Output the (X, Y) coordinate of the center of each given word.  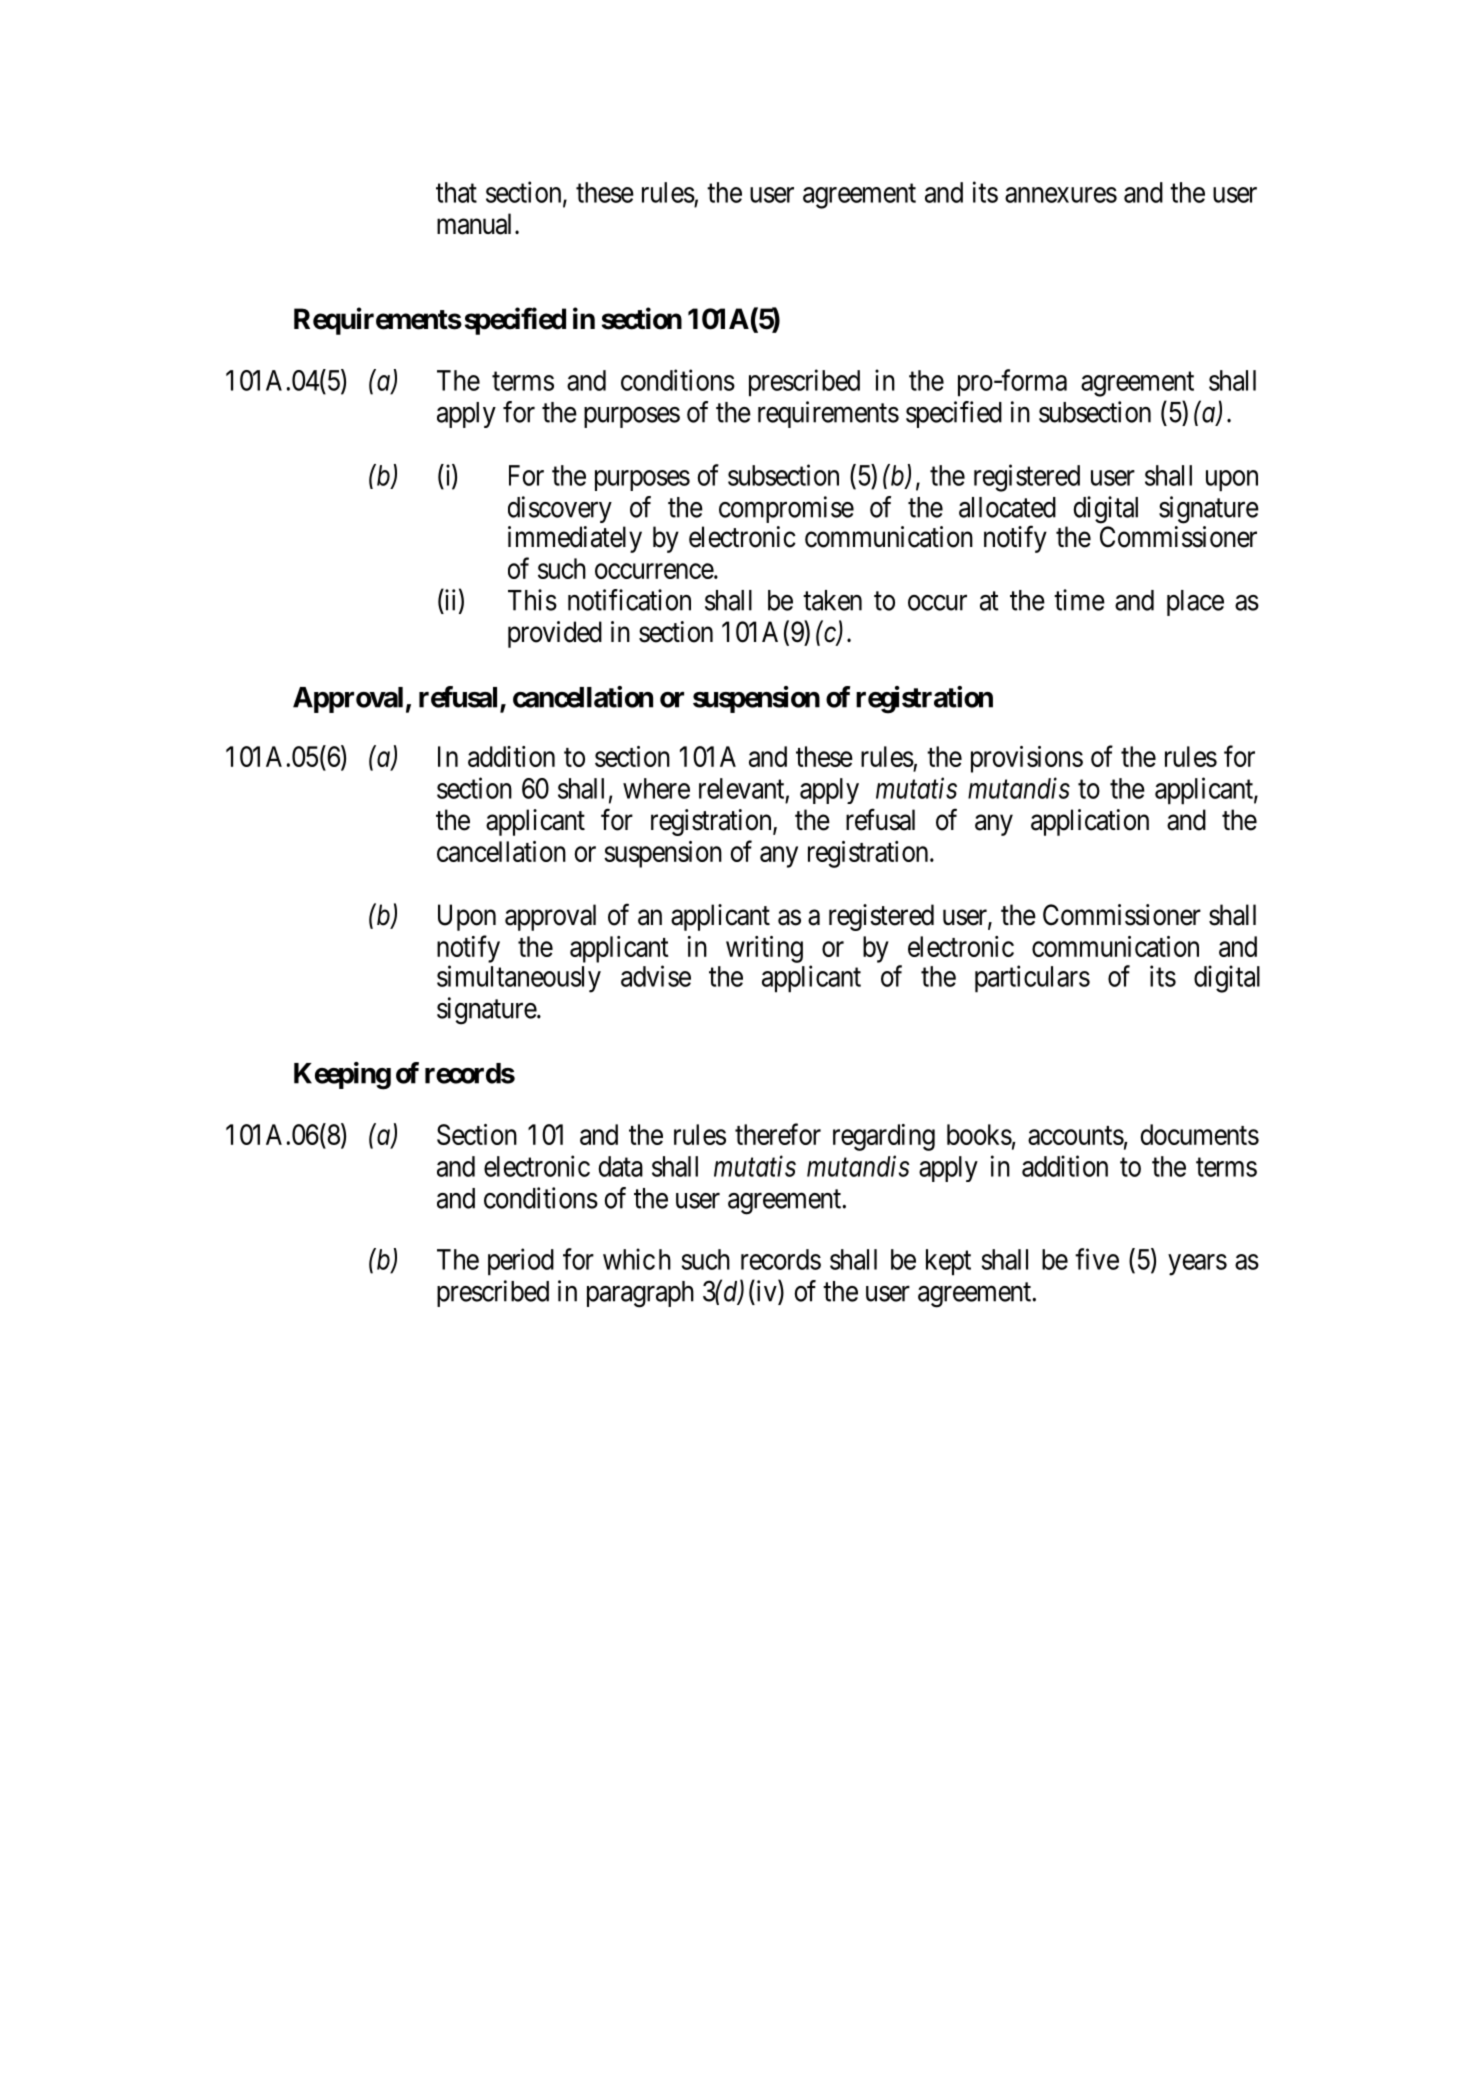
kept (948, 1262)
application (1090, 822)
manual (476, 224)
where (656, 788)
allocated (1007, 507)
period (521, 1262)
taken (832, 600)
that (456, 192)
